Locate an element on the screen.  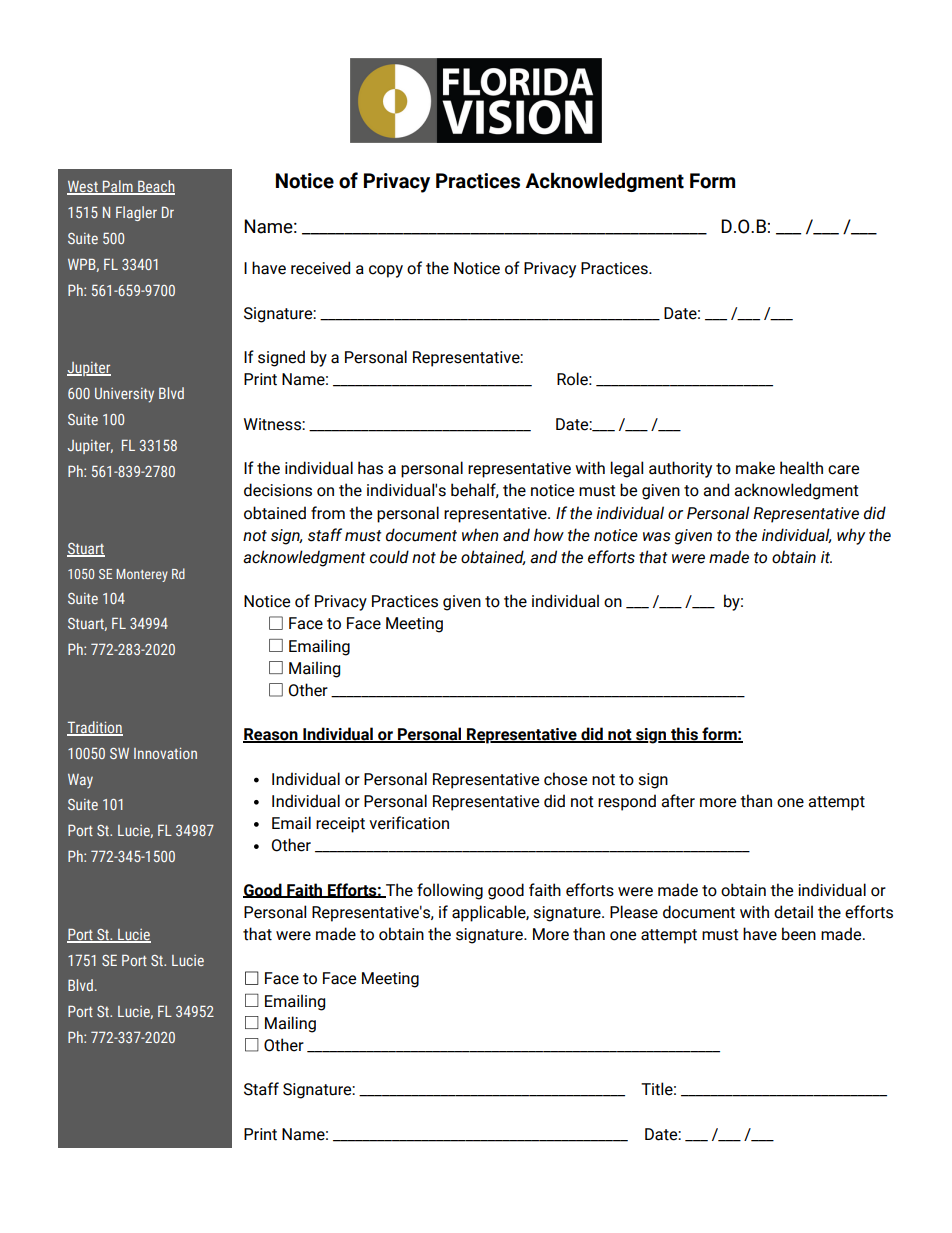
why is located at coordinates (851, 536).
